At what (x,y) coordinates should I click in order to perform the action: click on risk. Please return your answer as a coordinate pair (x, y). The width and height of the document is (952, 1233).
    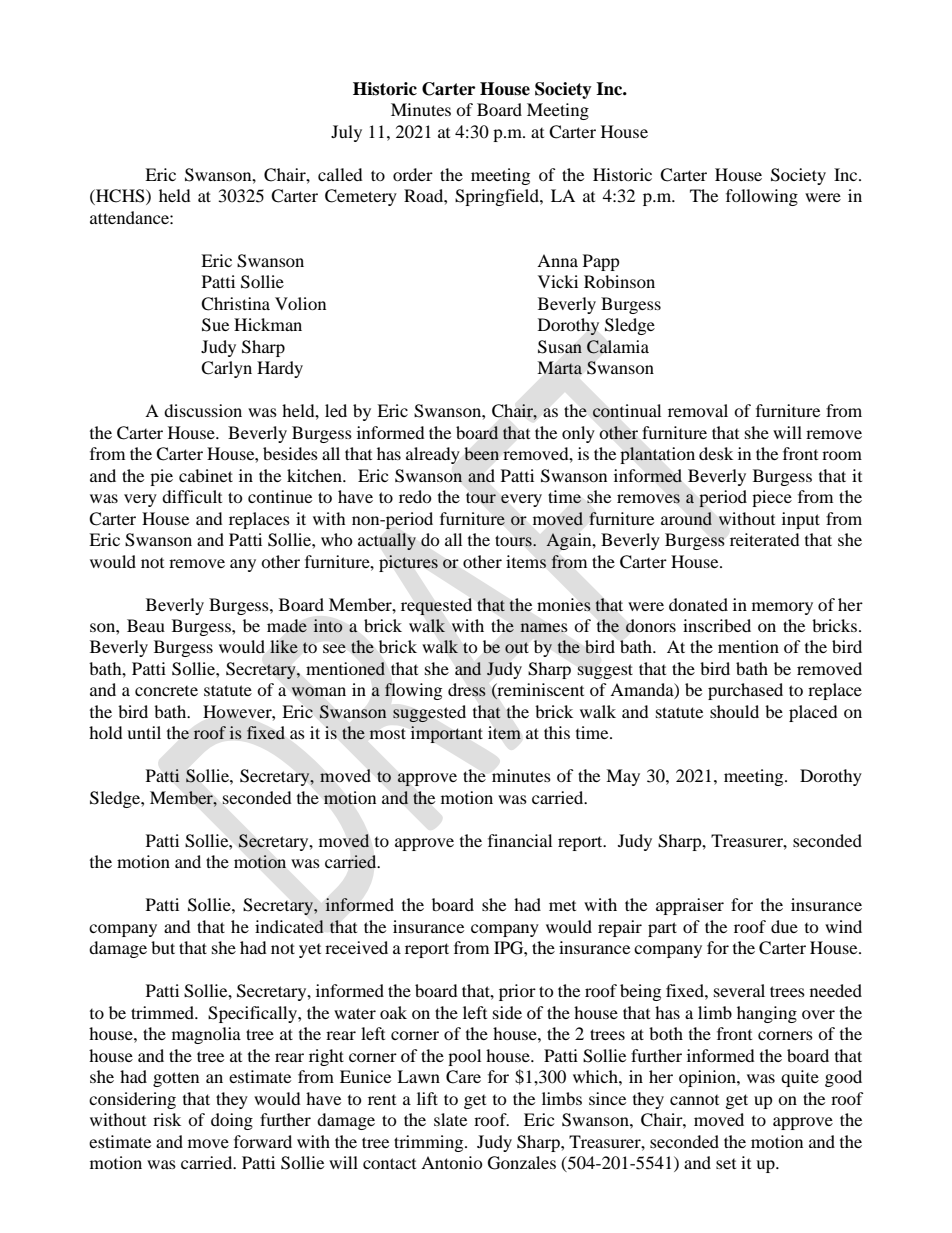
    Looking at the image, I should click on (167, 1119).
